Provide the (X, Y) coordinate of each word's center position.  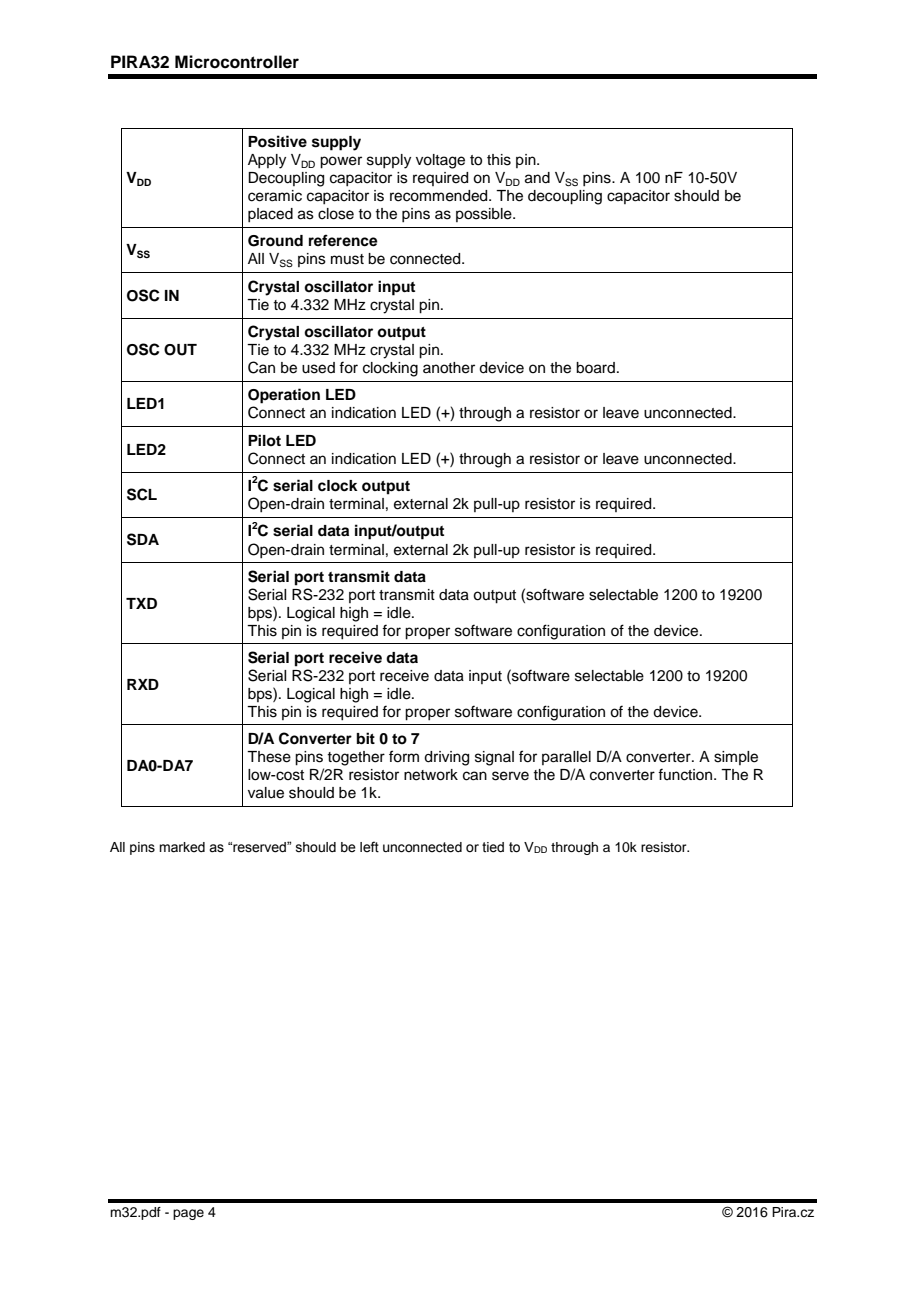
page (188, 1214)
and (537, 178)
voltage (440, 161)
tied (493, 847)
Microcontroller (237, 62)
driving (446, 758)
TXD (141, 603)
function (686, 774)
